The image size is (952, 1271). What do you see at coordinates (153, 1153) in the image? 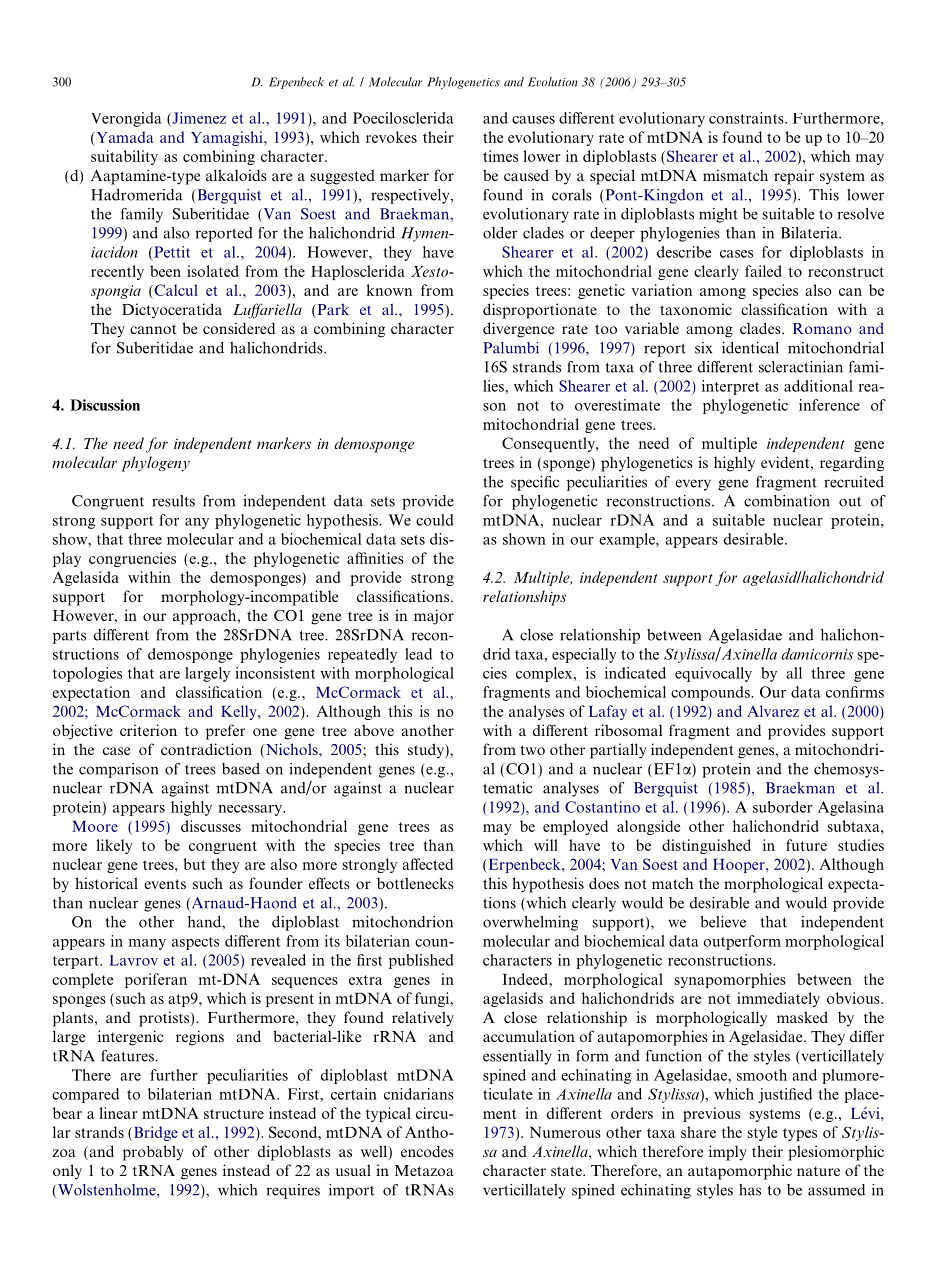
I see `probably` at bounding box center [153, 1153].
